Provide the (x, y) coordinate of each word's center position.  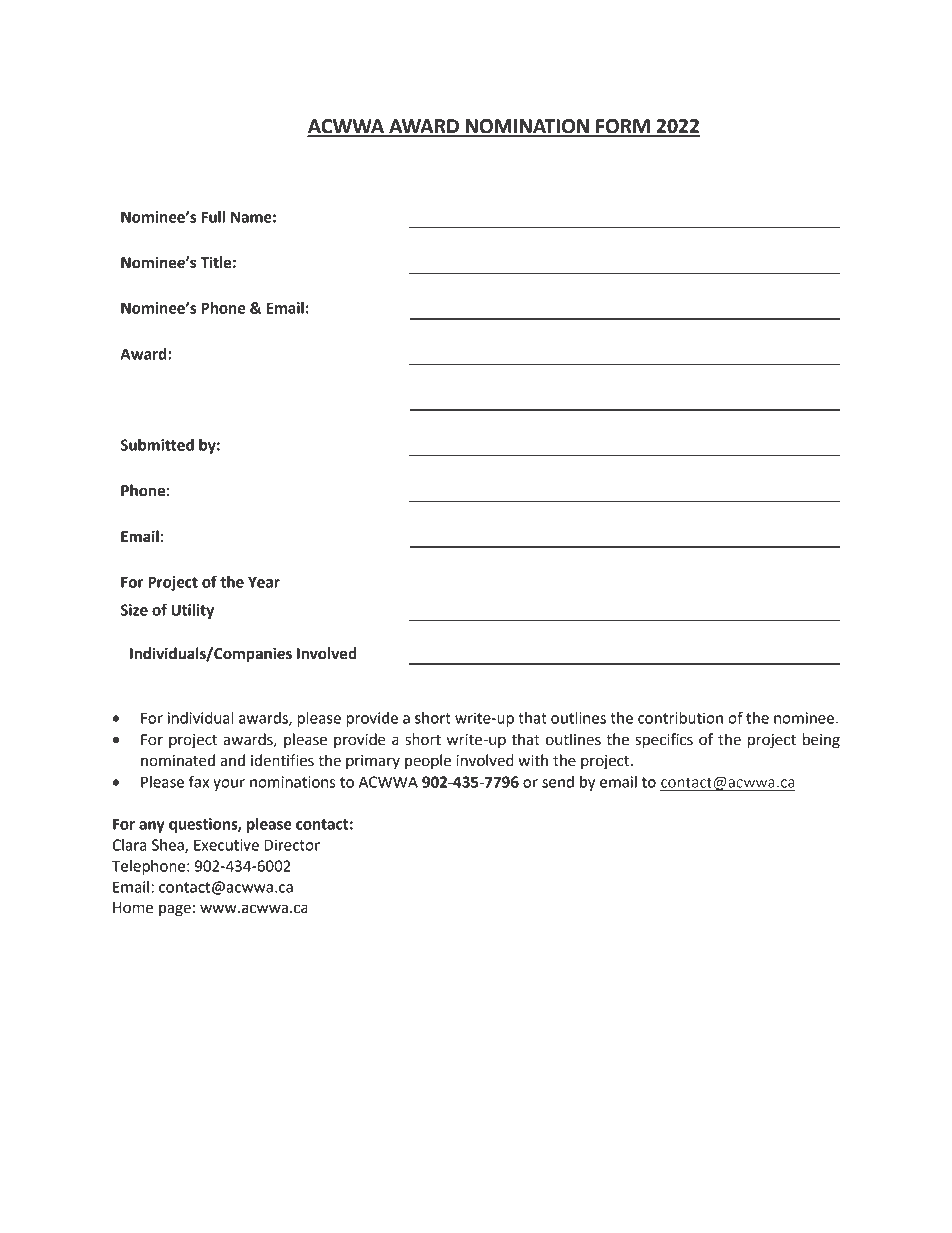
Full (213, 217)
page (175, 910)
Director (292, 845)
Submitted (157, 445)
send (558, 782)
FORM (623, 127)
